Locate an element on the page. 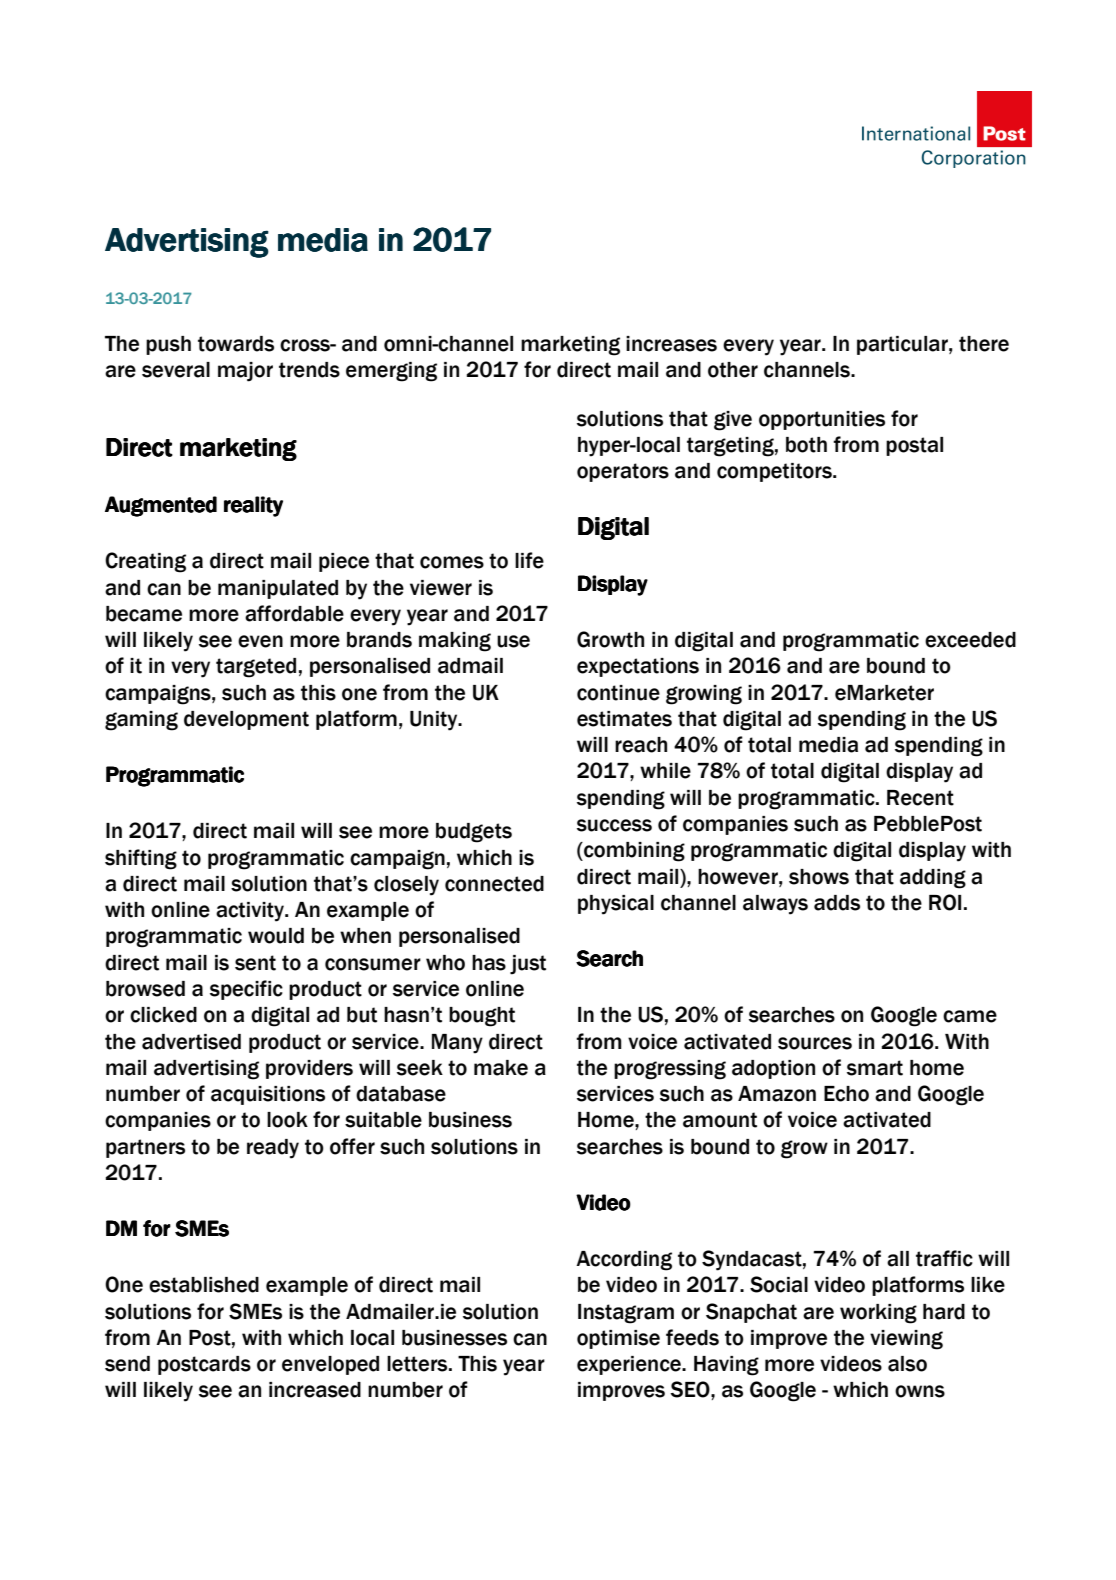 The image size is (1116, 1580). major is located at coordinates (245, 372).
